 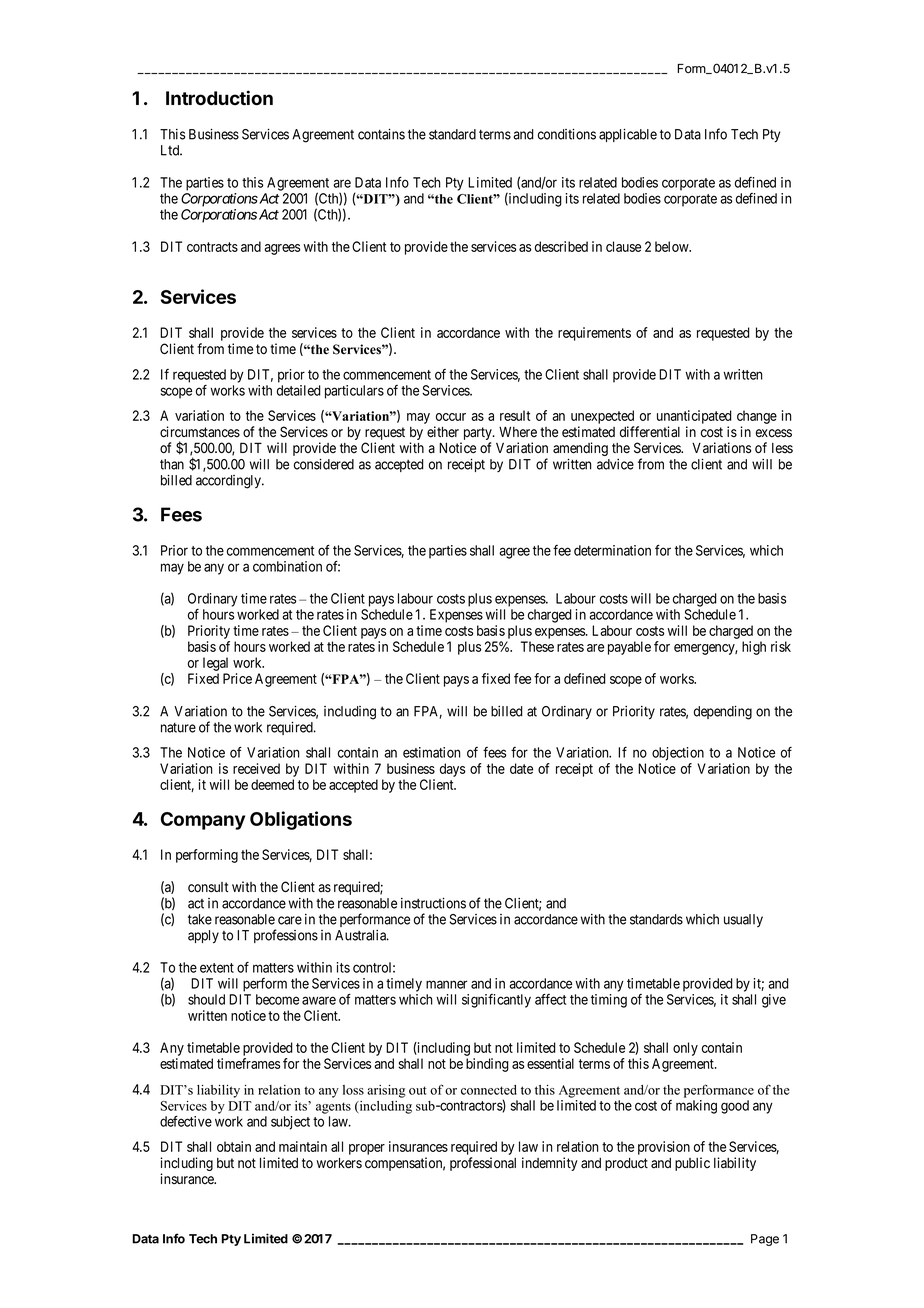 What do you see at coordinates (203, 821) in the image?
I see `Company` at bounding box center [203, 821].
